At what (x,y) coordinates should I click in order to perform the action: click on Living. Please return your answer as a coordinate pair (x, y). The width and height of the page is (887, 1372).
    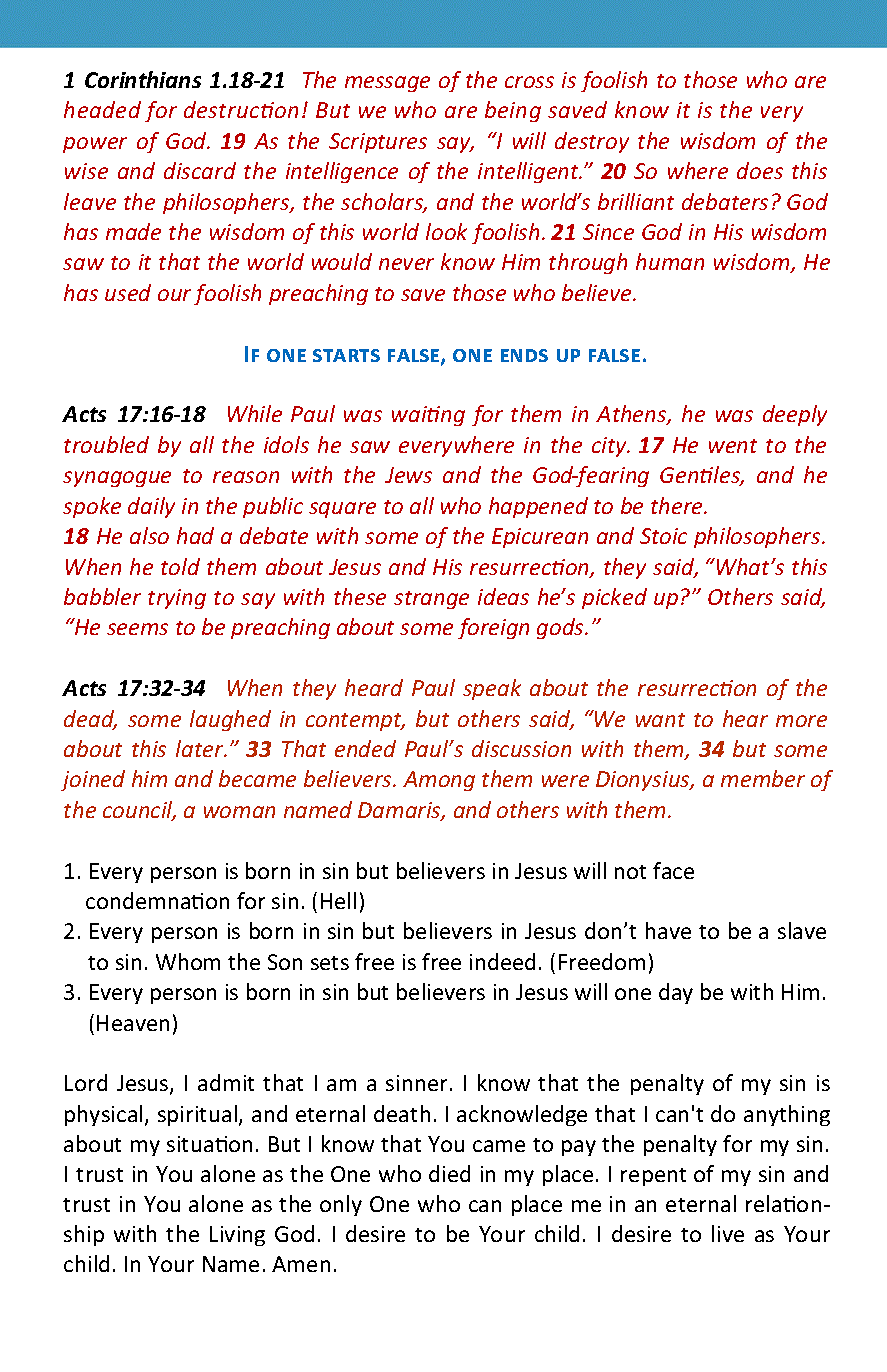
    Looking at the image, I should click on (237, 1236).
